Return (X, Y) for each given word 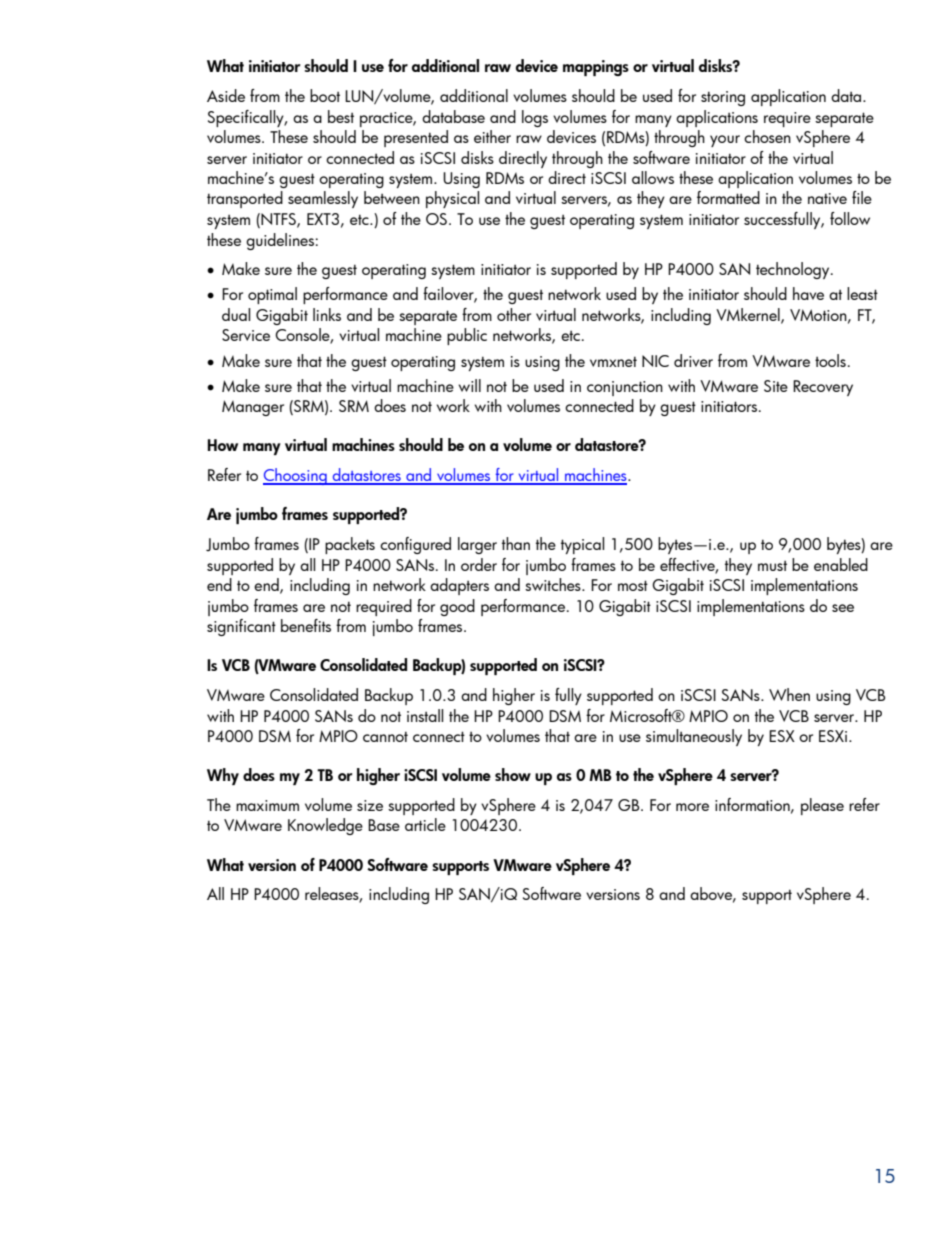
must (772, 566)
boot (325, 95)
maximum (267, 805)
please (822, 806)
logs (535, 118)
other (514, 314)
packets (350, 545)
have (808, 293)
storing (723, 98)
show (513, 774)
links (327, 314)
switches (554, 584)
